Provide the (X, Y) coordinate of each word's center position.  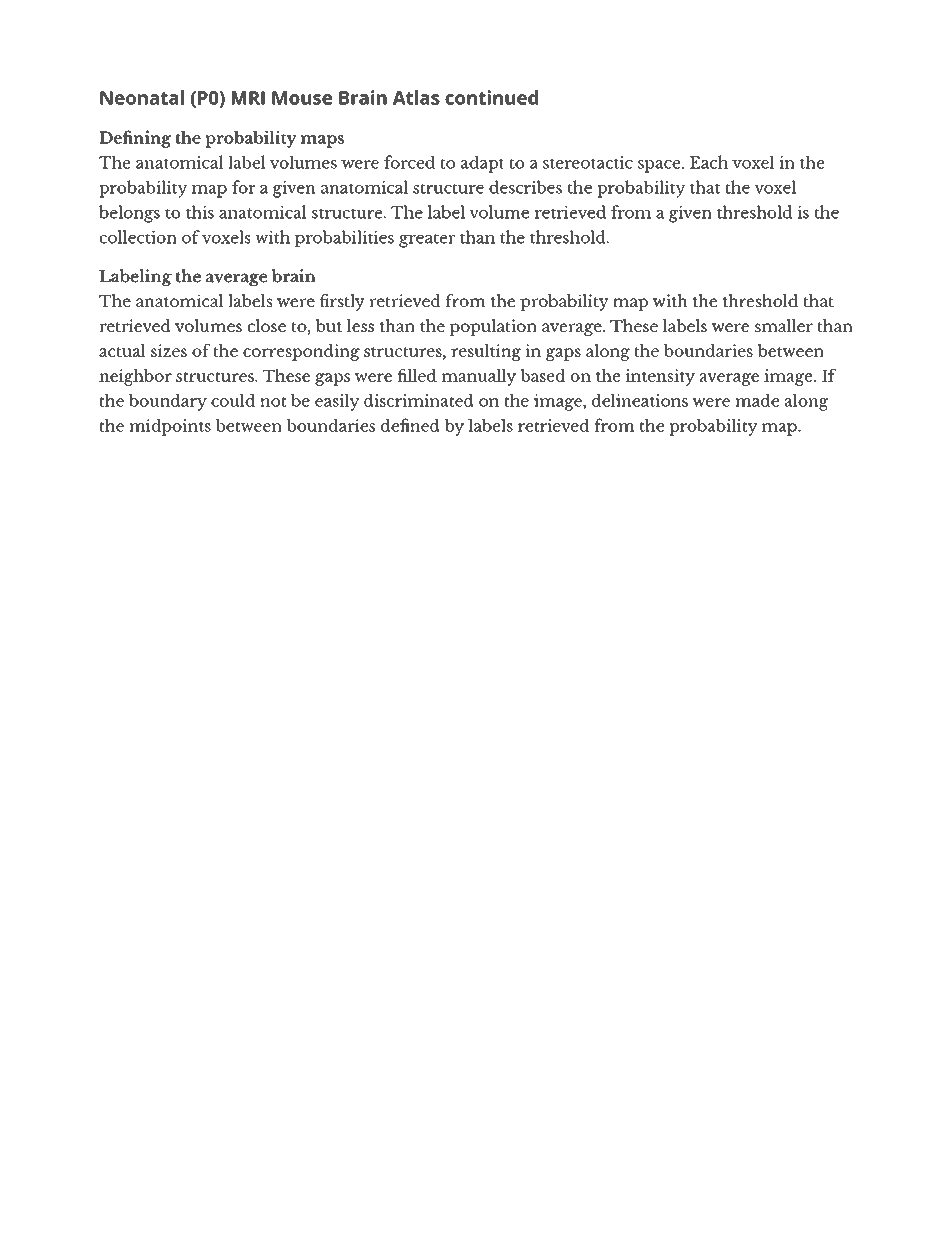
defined (410, 425)
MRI (248, 98)
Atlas (416, 97)
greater (427, 240)
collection (138, 237)
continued (491, 97)
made (757, 400)
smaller (784, 325)
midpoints (170, 427)
